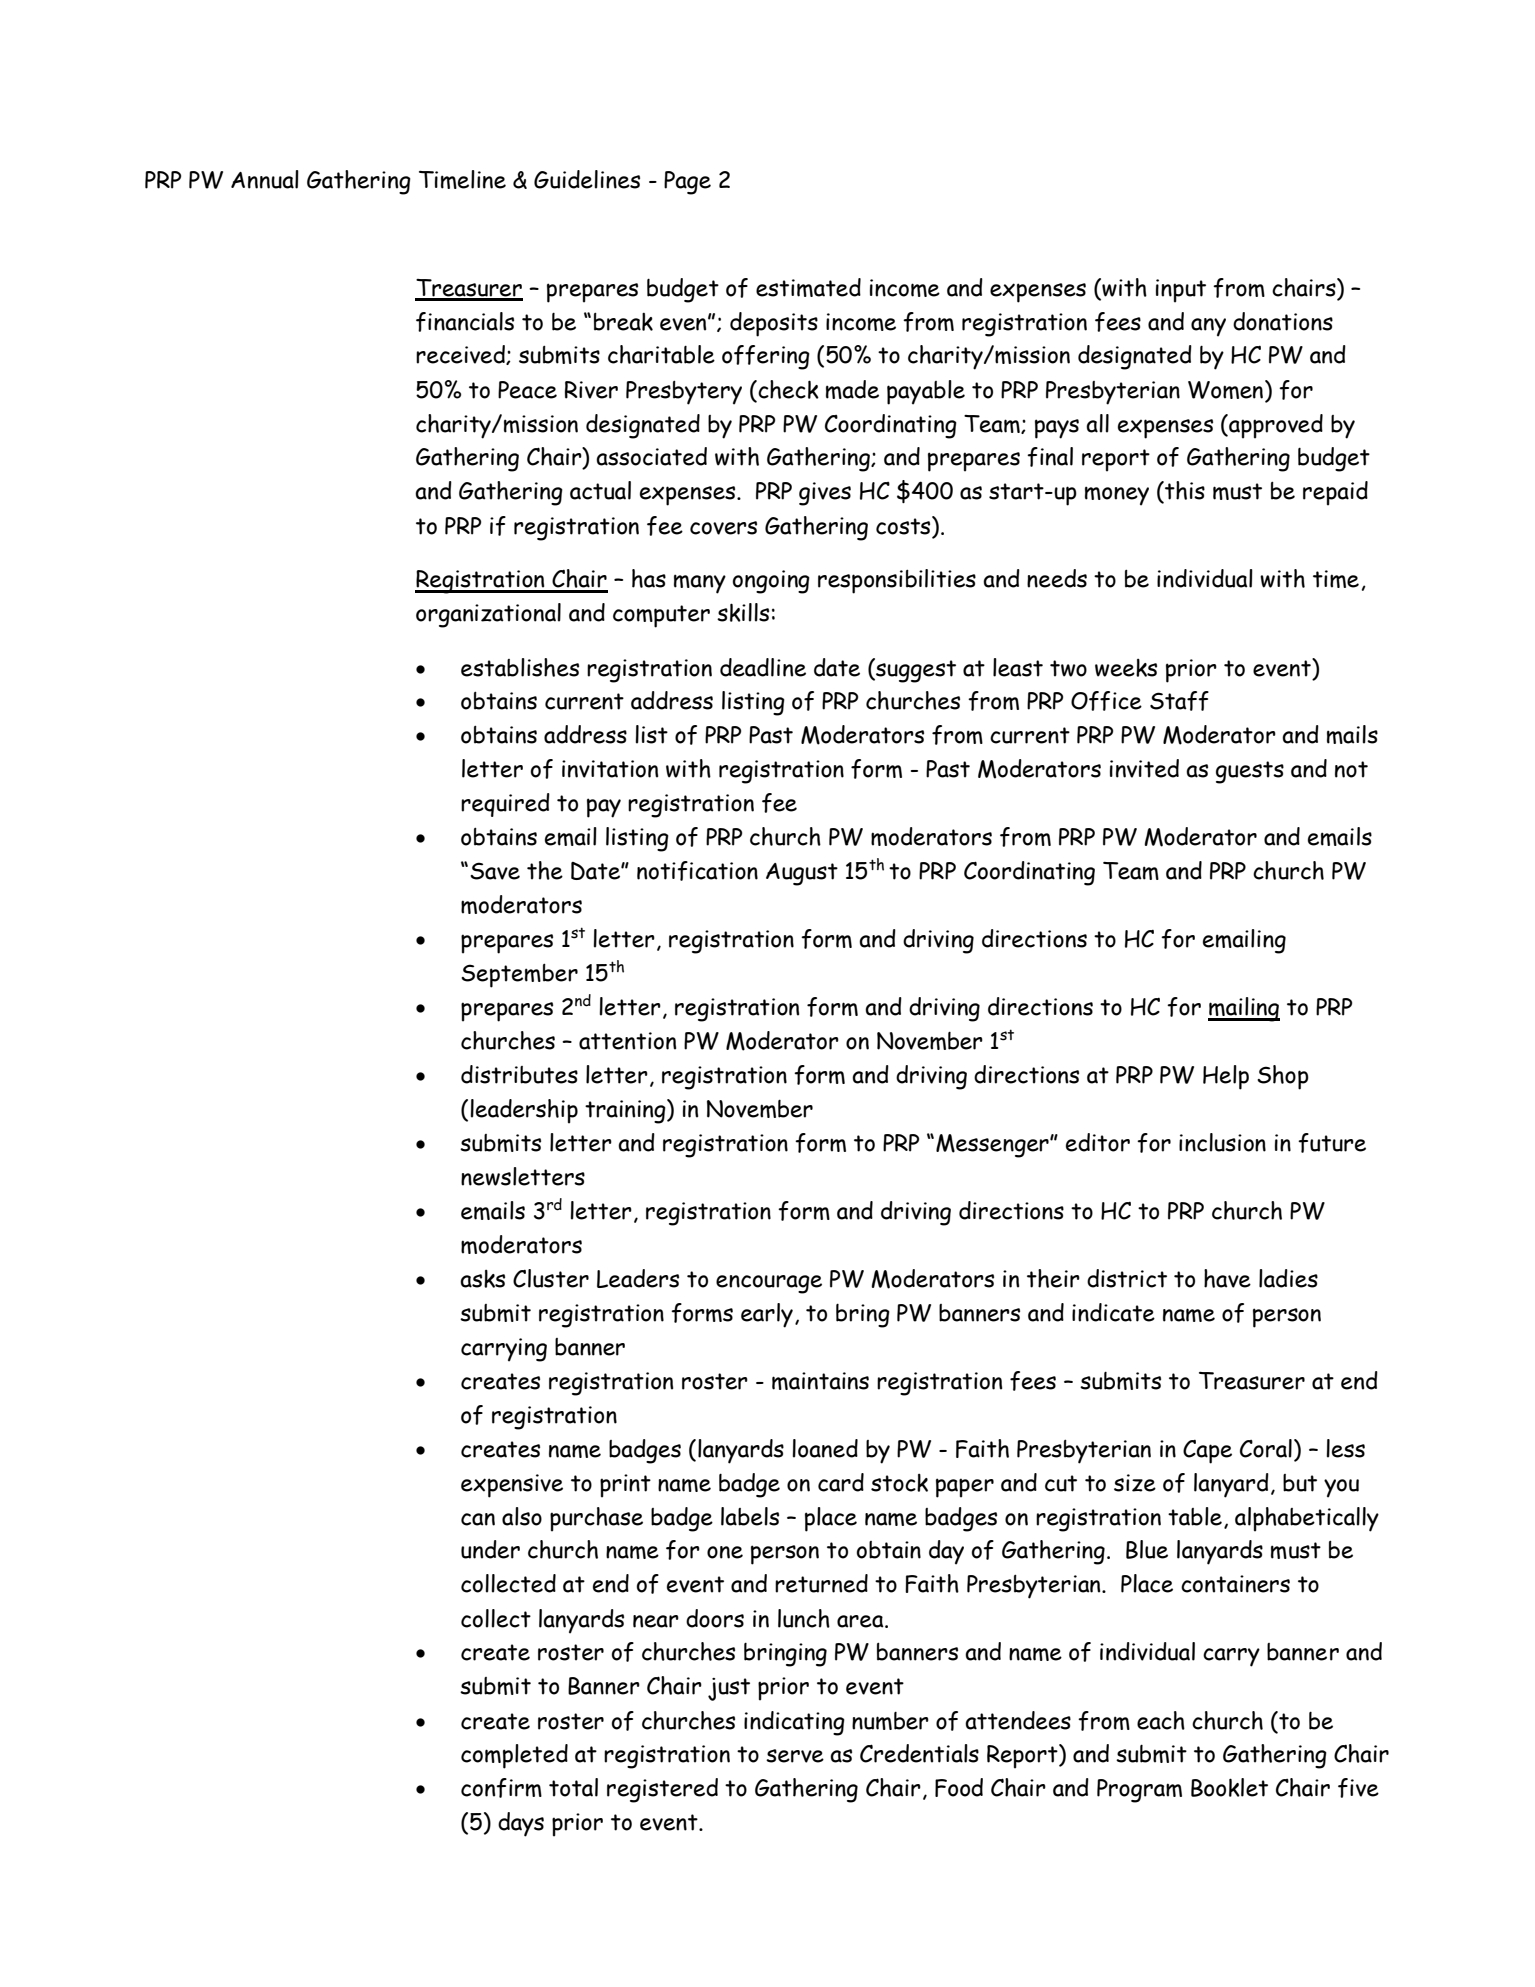 The width and height of the screenshot is (1535, 1987). I want to click on estimated, so click(808, 287).
